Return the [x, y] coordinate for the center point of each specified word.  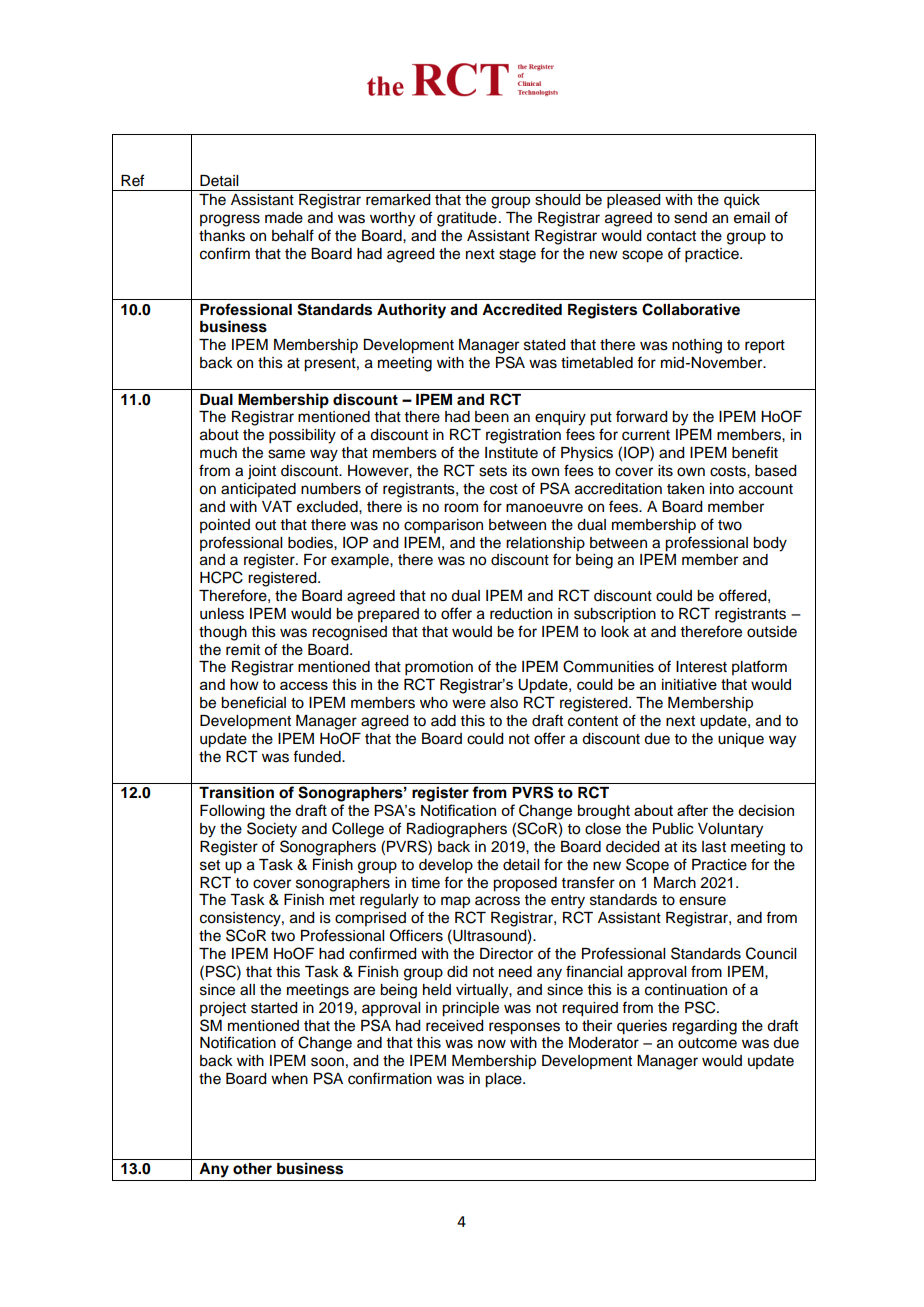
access [304, 685]
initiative [689, 684]
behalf [293, 235]
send [690, 218]
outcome [707, 1043]
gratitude [467, 219]
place [504, 1080]
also [504, 703]
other [252, 1169]
